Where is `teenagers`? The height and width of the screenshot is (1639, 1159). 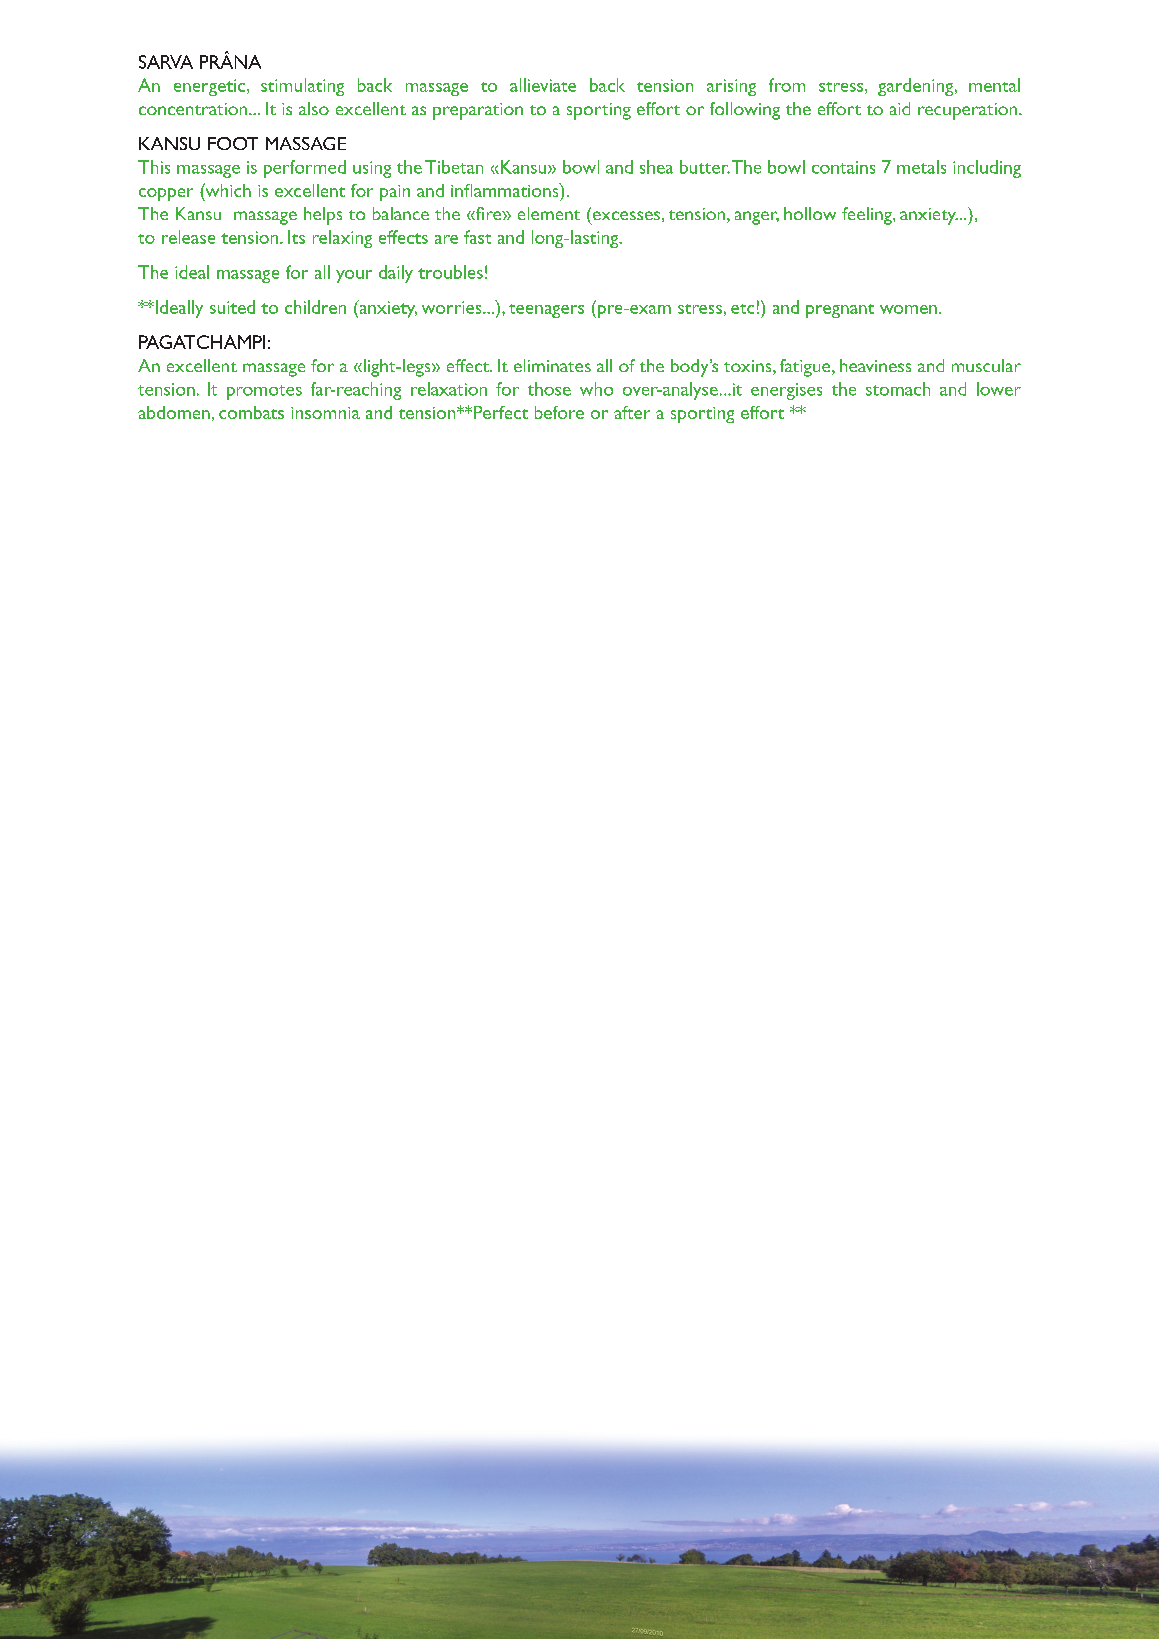 teenagers is located at coordinates (546, 311).
